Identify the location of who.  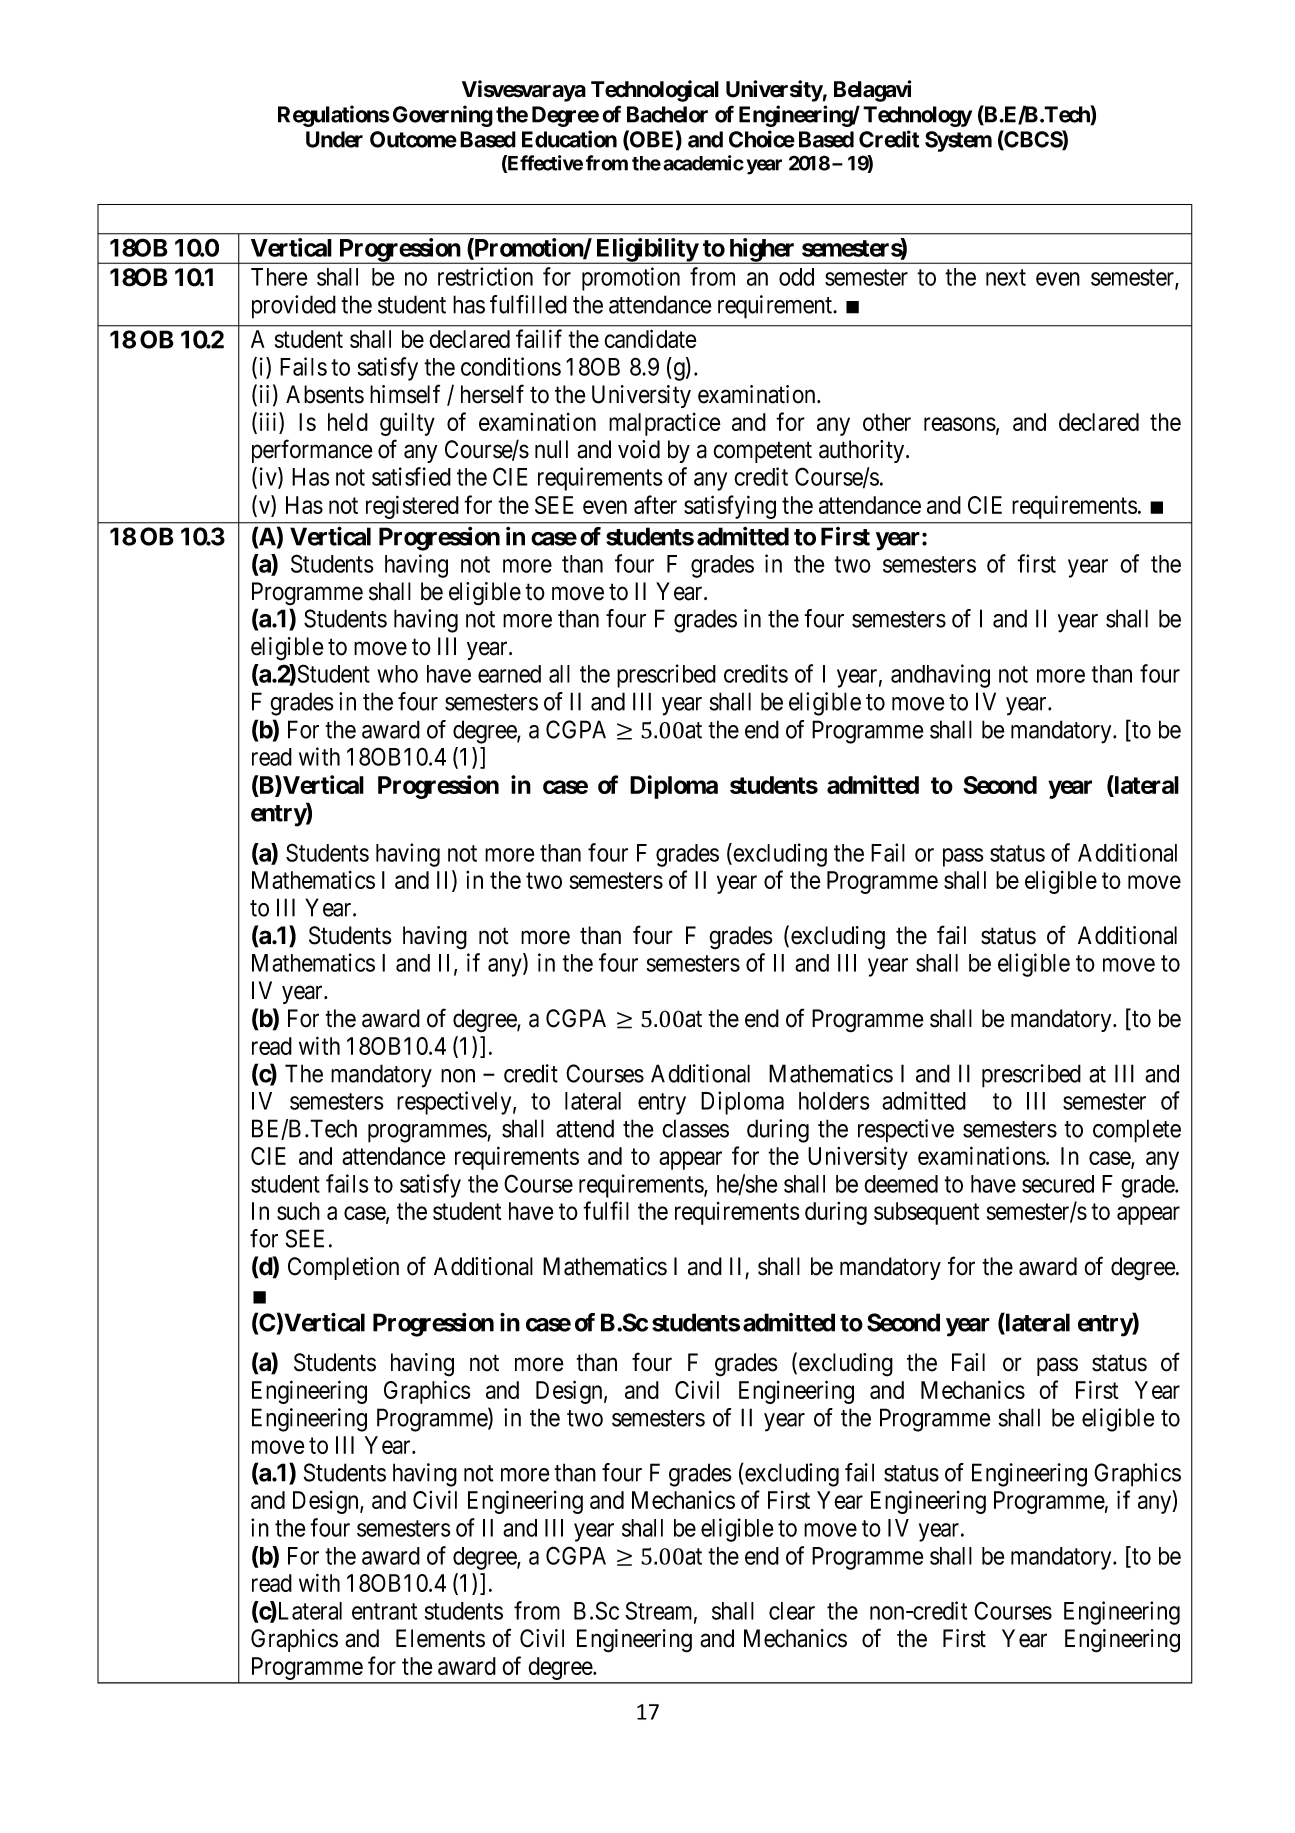
(397, 674).
